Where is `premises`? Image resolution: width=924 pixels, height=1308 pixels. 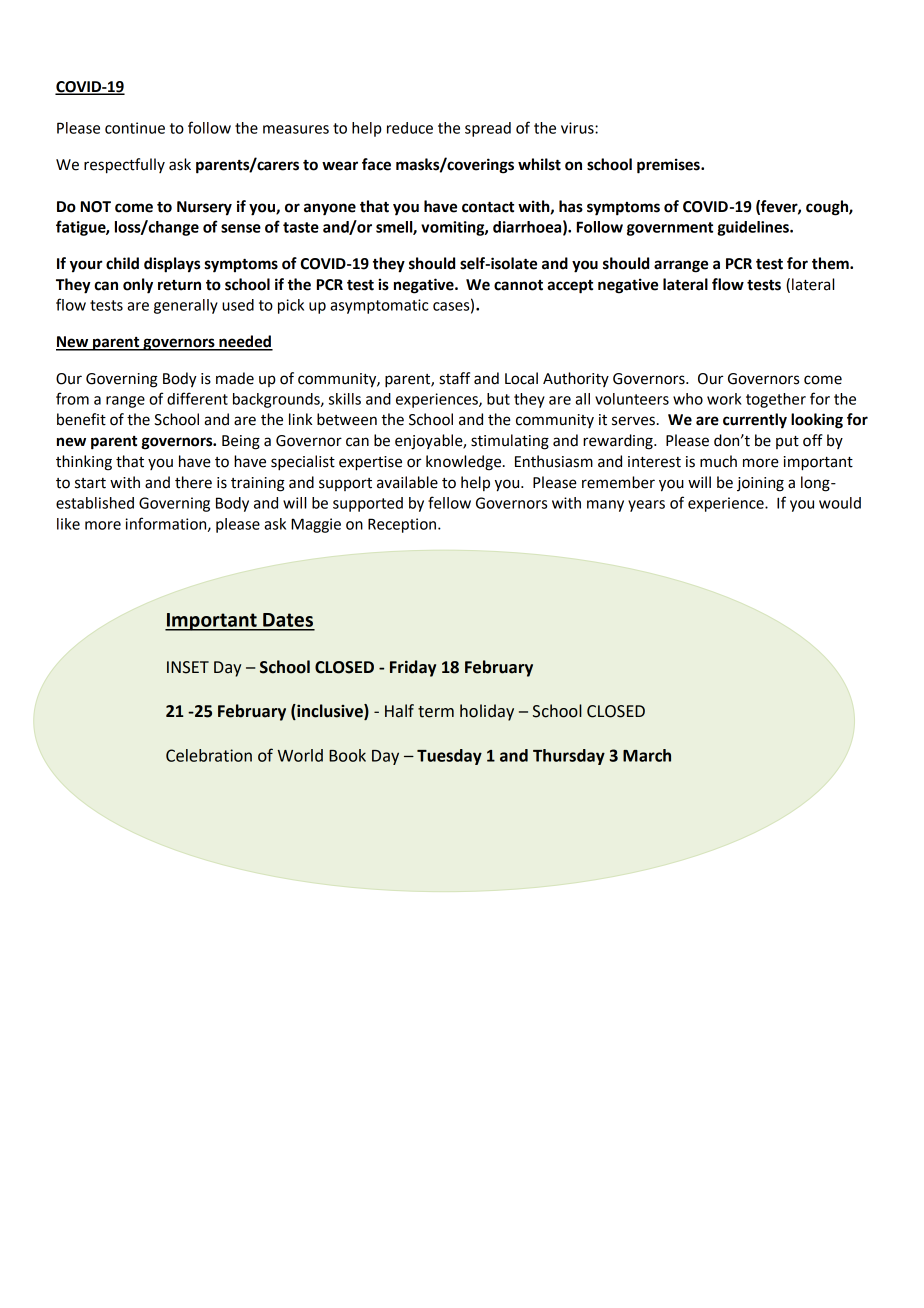
premises is located at coordinates (669, 166).
